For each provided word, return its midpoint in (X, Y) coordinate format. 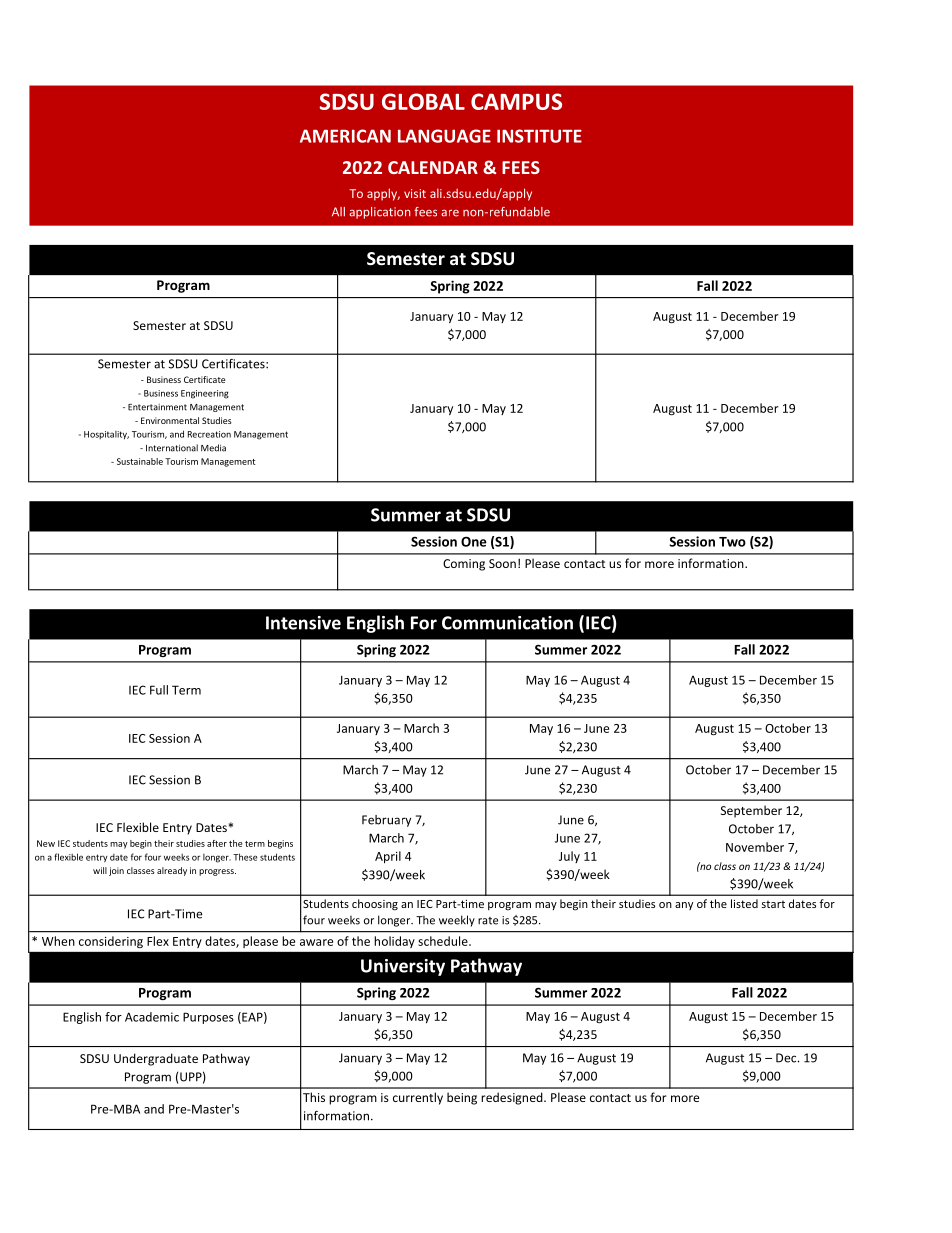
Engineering (205, 394)
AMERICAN (345, 136)
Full (159, 690)
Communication (507, 623)
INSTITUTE (539, 136)
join (116, 871)
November (755, 847)
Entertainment (157, 407)
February (386, 821)
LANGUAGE (444, 136)
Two (732, 542)
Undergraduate (156, 1059)
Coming (464, 565)
